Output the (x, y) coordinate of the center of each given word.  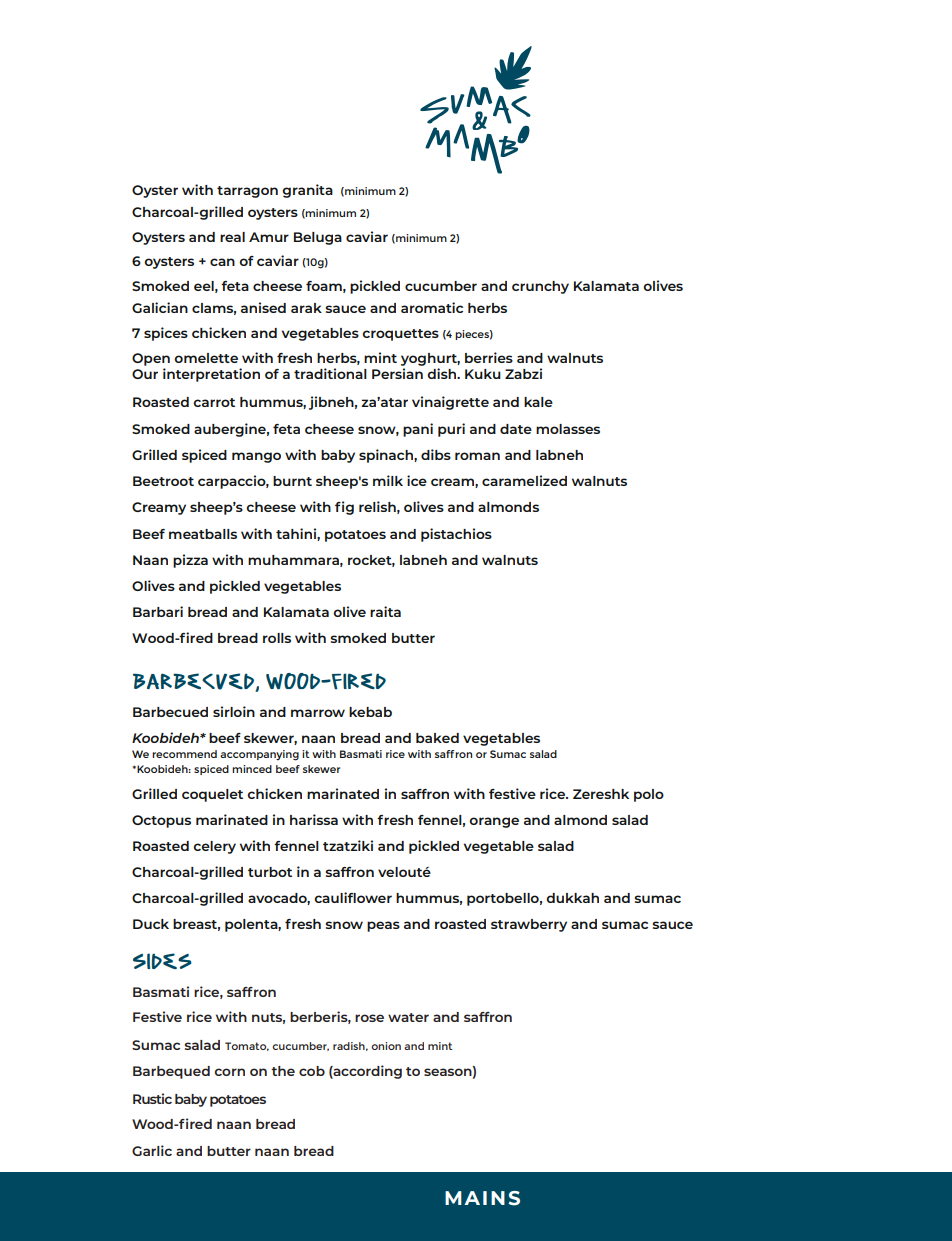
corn (229, 1072)
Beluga (318, 238)
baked (437, 738)
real (232, 237)
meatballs (203, 534)
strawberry (529, 925)
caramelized (524, 480)
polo (649, 795)
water (408, 1017)
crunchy (540, 287)
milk (388, 480)
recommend (184, 754)
